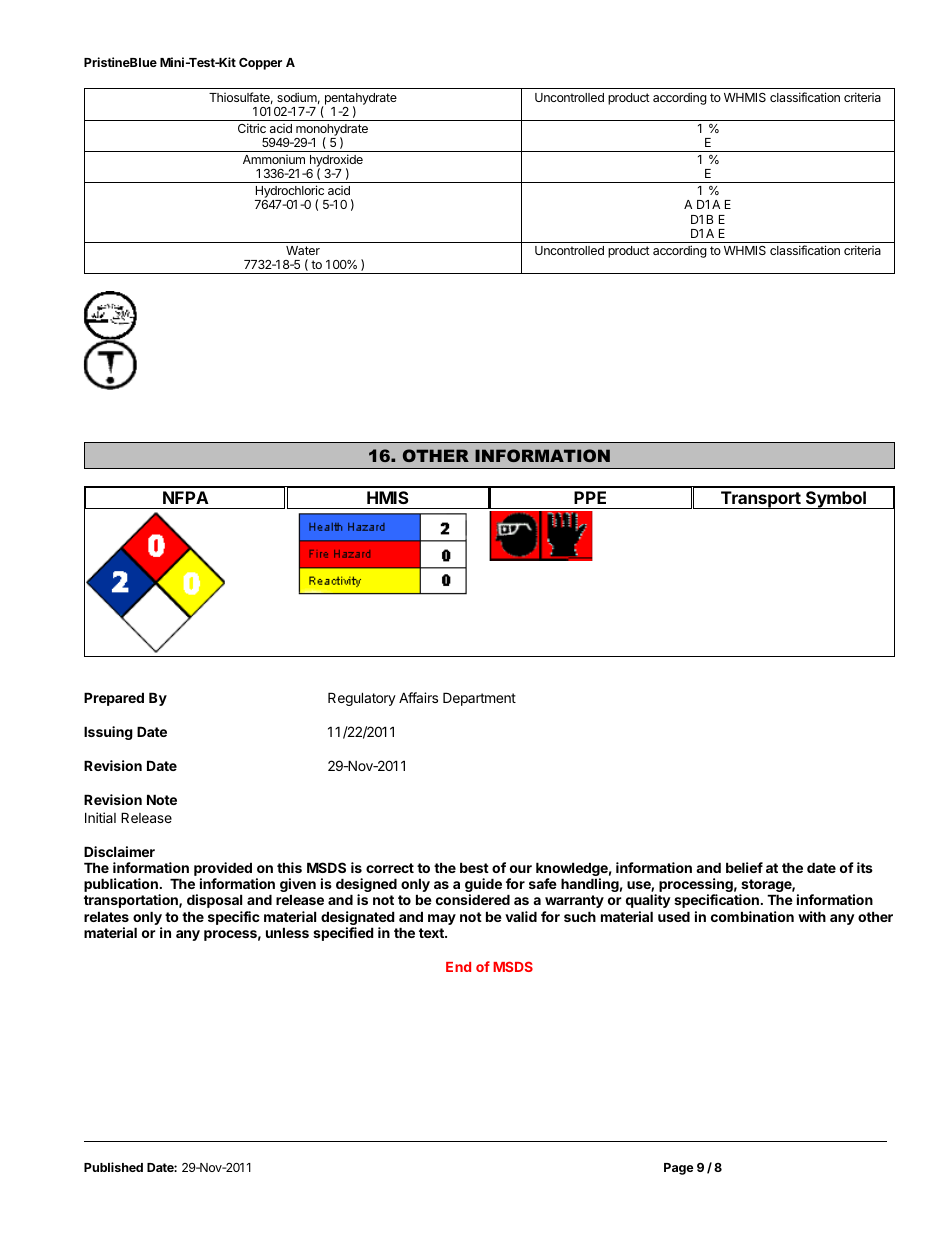  What do you see at coordinates (836, 500) in the page?
I see `Symbol` at bounding box center [836, 500].
